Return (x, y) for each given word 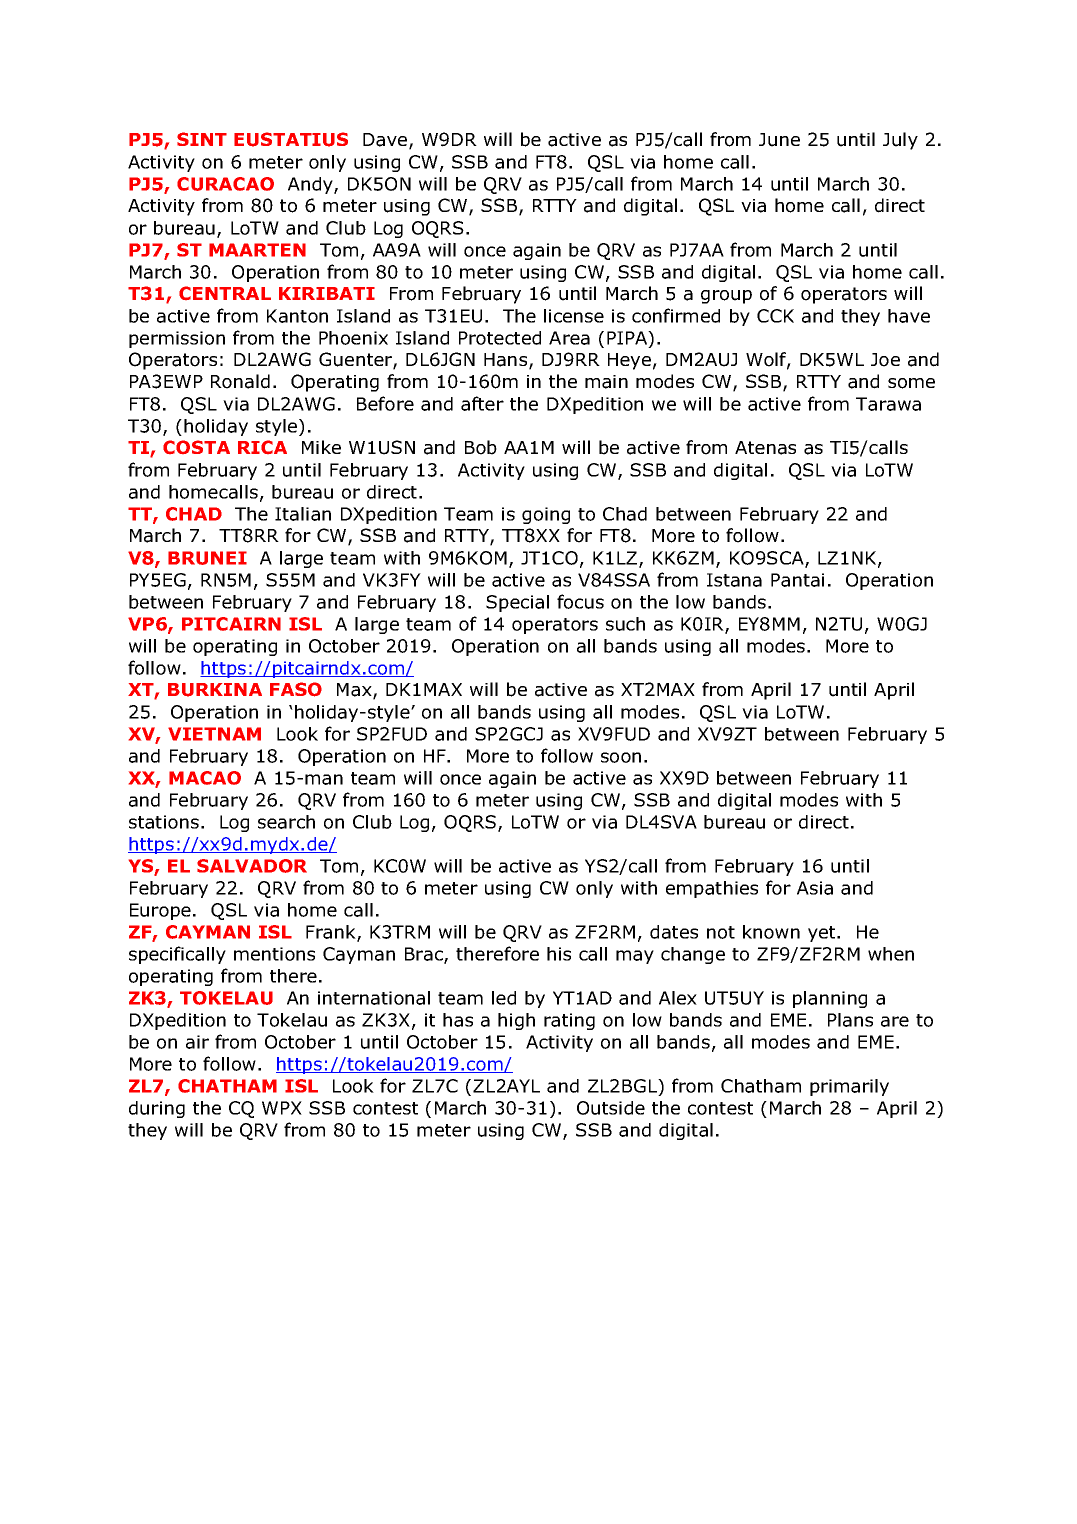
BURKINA (215, 690)
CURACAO (225, 184)
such (625, 624)
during (157, 1109)
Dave (386, 141)
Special (517, 603)
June (779, 140)
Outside (611, 1108)
